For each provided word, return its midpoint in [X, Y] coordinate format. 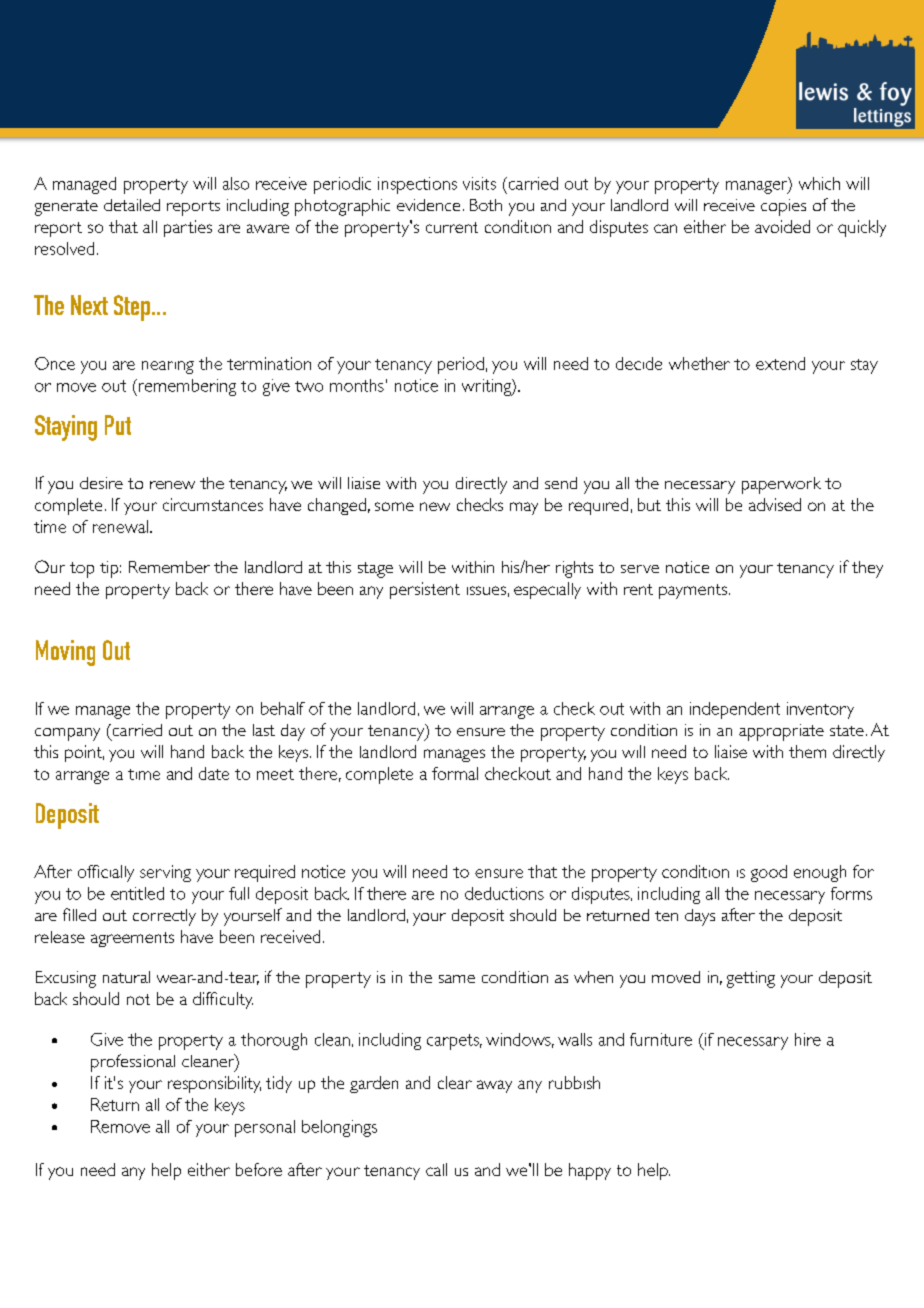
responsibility [214, 1084]
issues [486, 590]
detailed [132, 205]
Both [486, 205]
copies [783, 207]
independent [735, 710]
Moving [65, 653]
